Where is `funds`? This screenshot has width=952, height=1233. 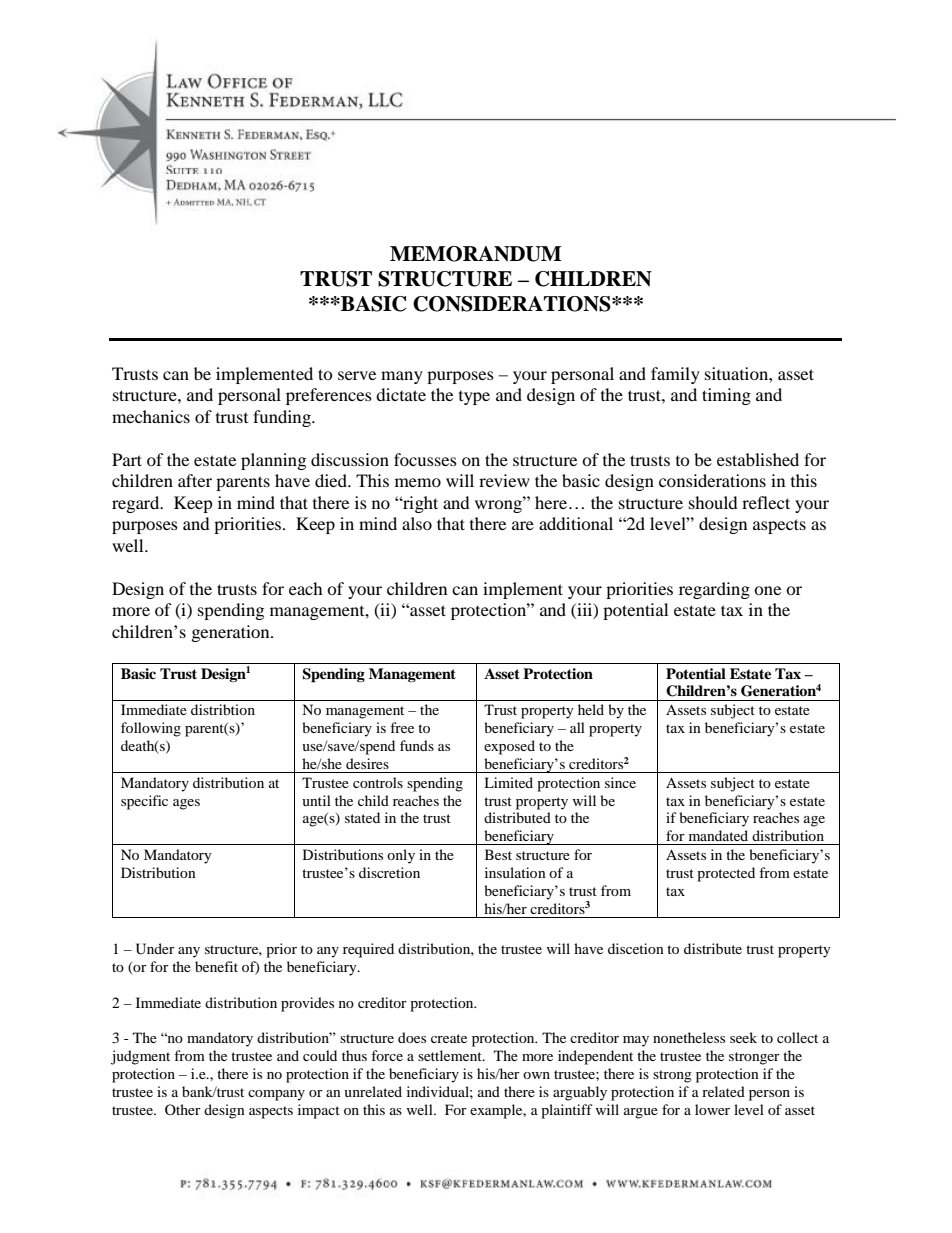 funds is located at coordinates (417, 745).
